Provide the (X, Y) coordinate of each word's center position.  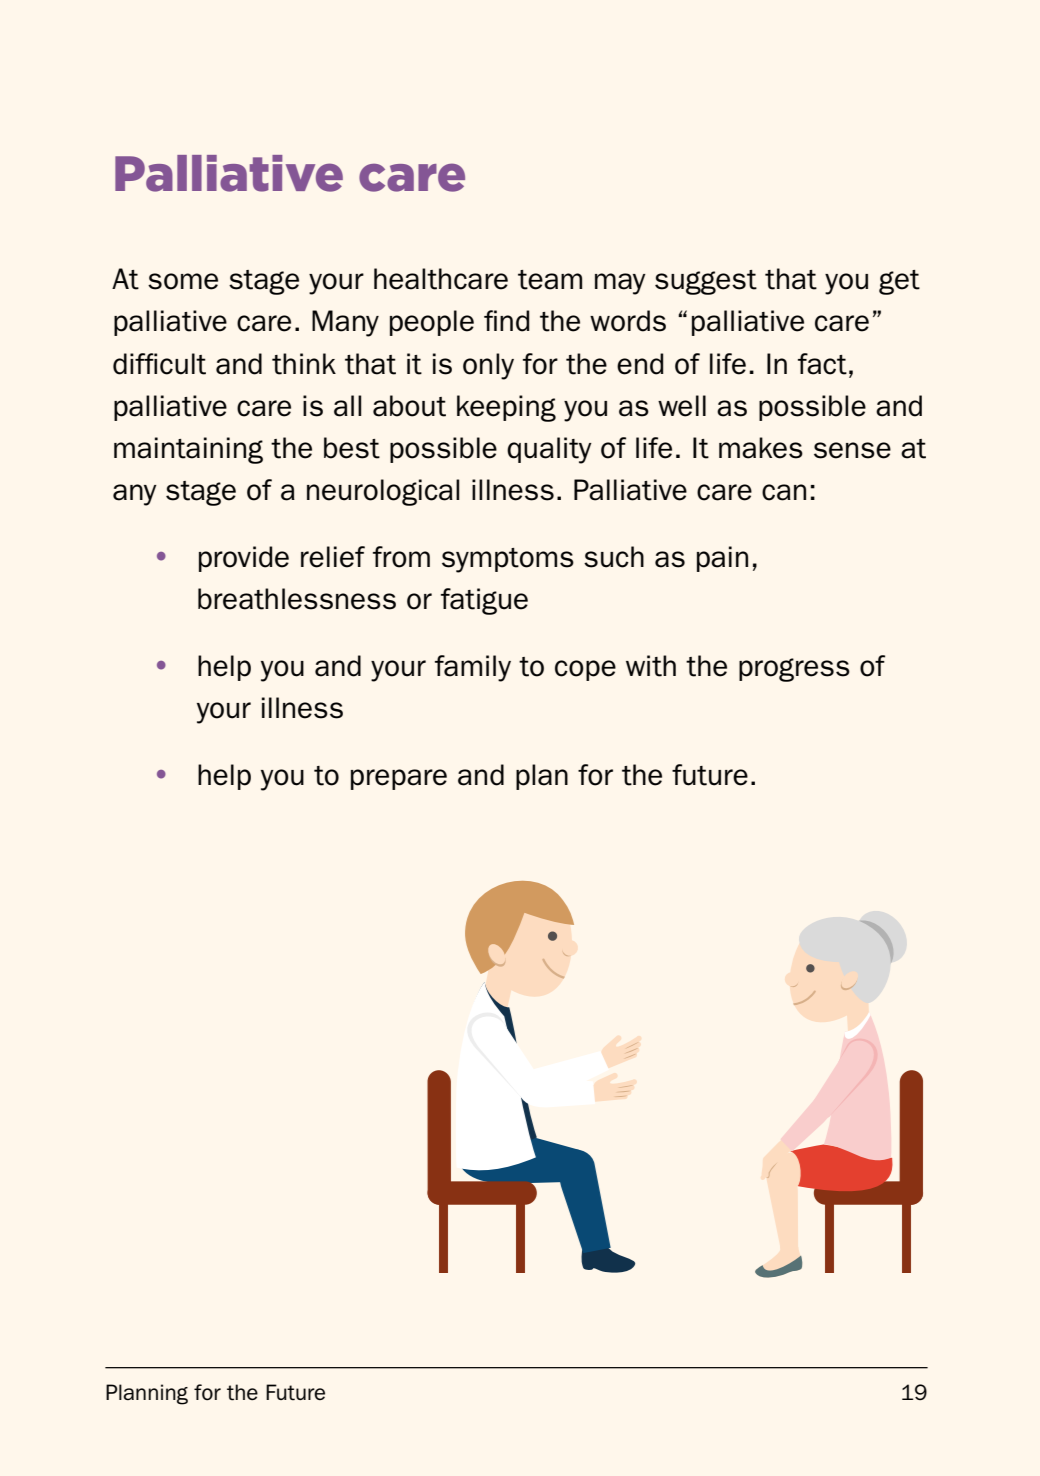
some (183, 281)
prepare (399, 779)
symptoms (508, 560)
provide (244, 559)
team (550, 280)
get (899, 282)
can (784, 492)
